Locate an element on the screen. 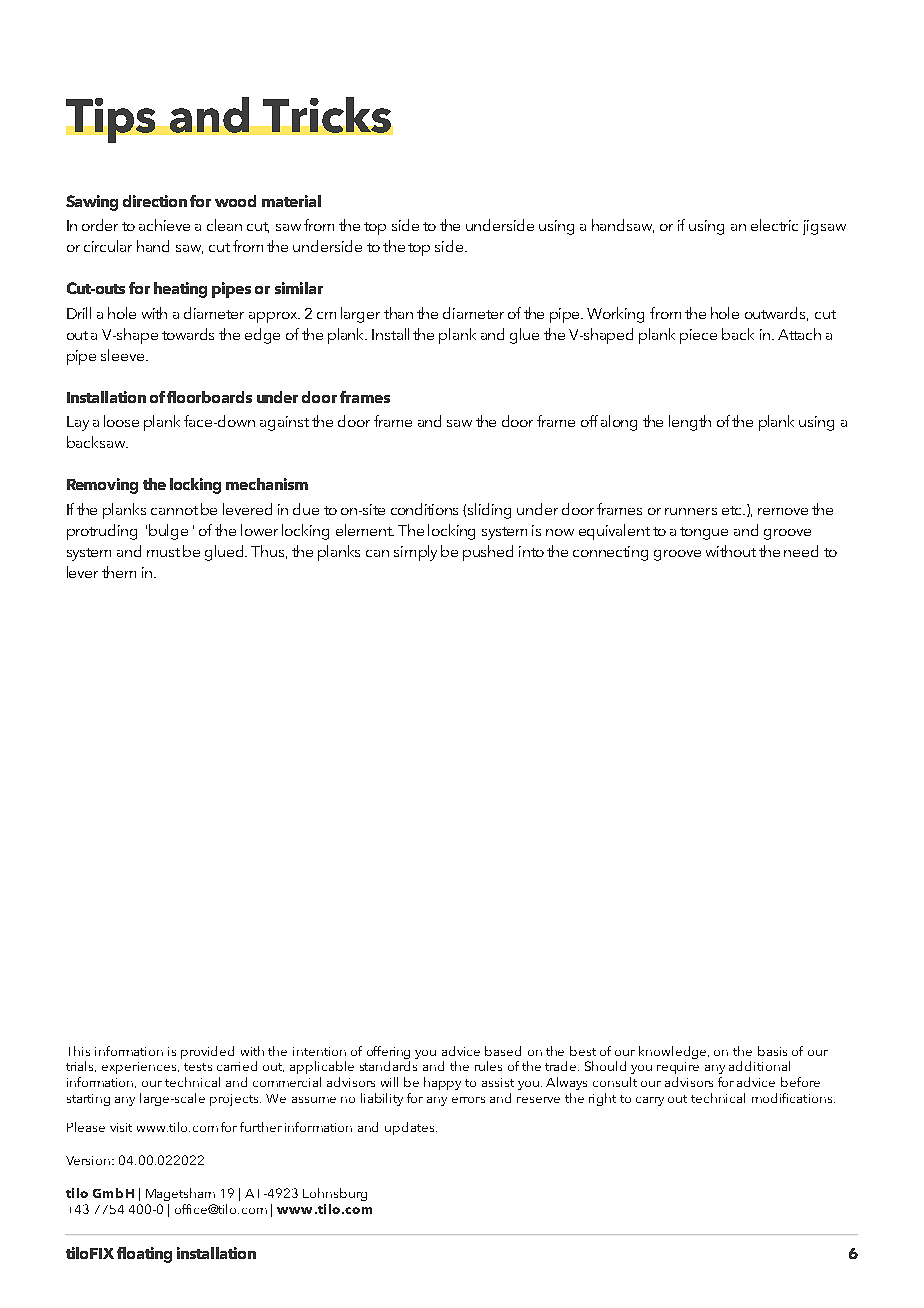  tongue is located at coordinates (704, 533).
